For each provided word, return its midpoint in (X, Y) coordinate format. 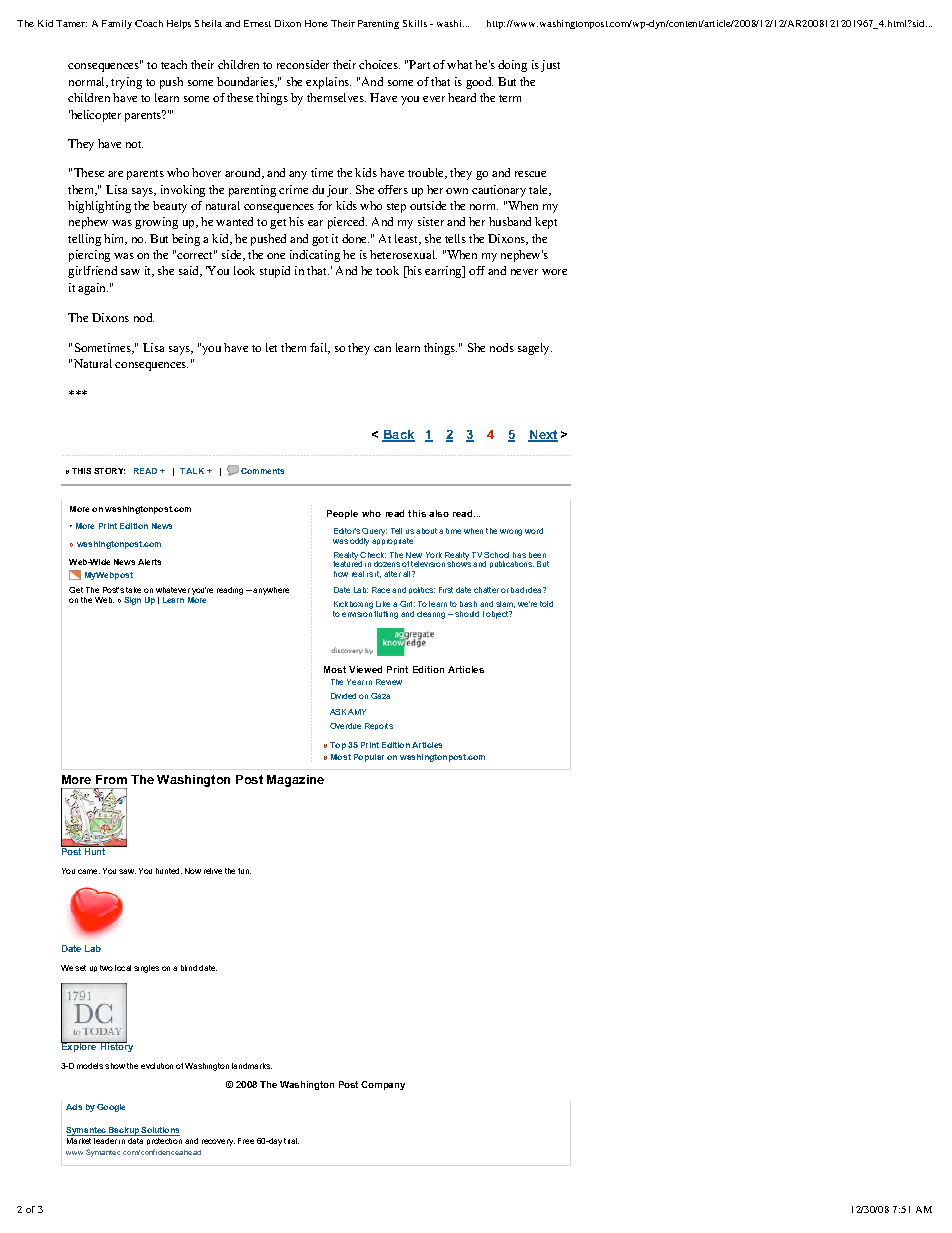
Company (383, 1085)
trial (291, 1141)
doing (512, 66)
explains (328, 83)
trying (126, 83)
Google (111, 1108)
